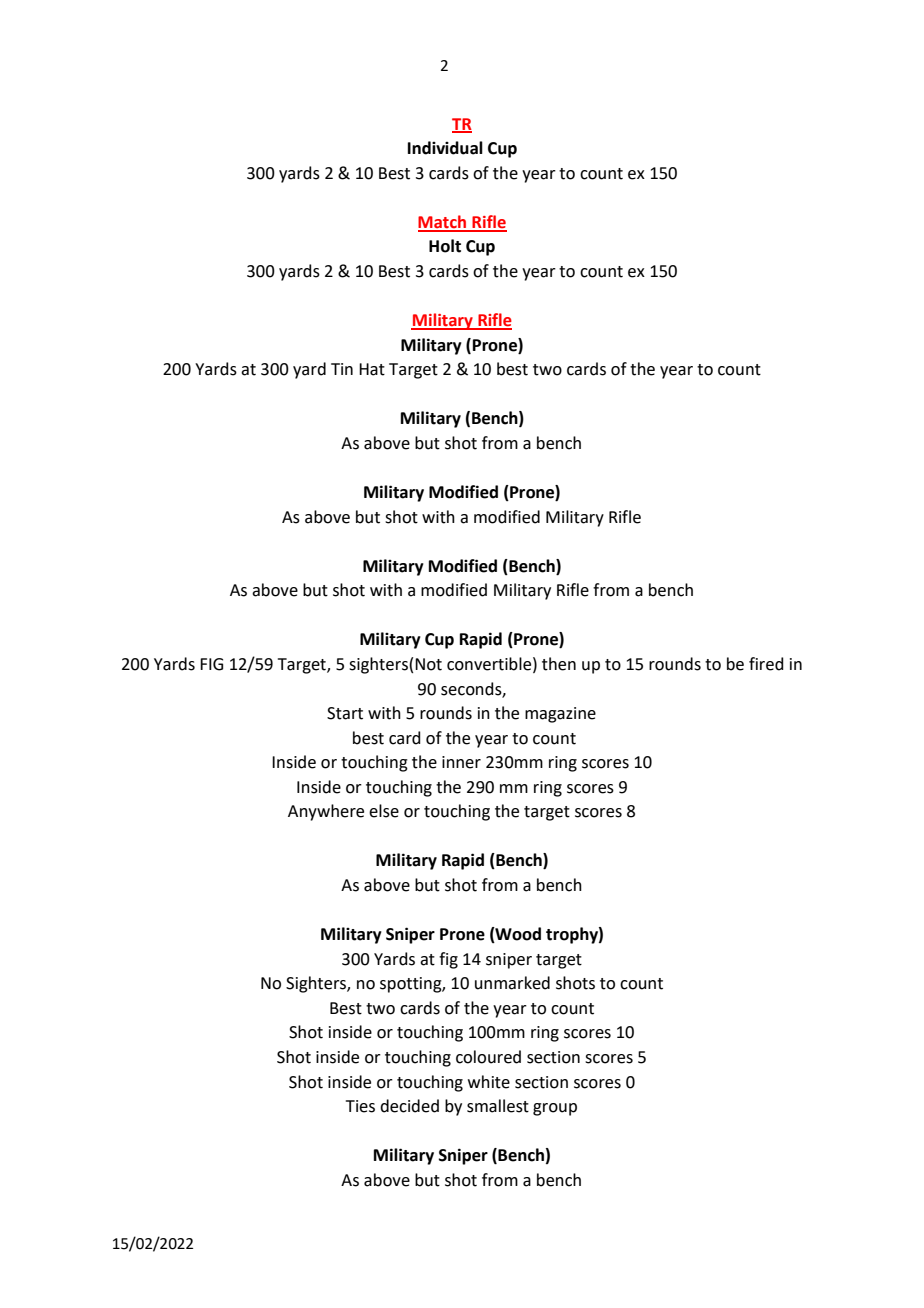  Describe the element at coordinates (360, 1106) in the image. I see `Ties` at that location.
